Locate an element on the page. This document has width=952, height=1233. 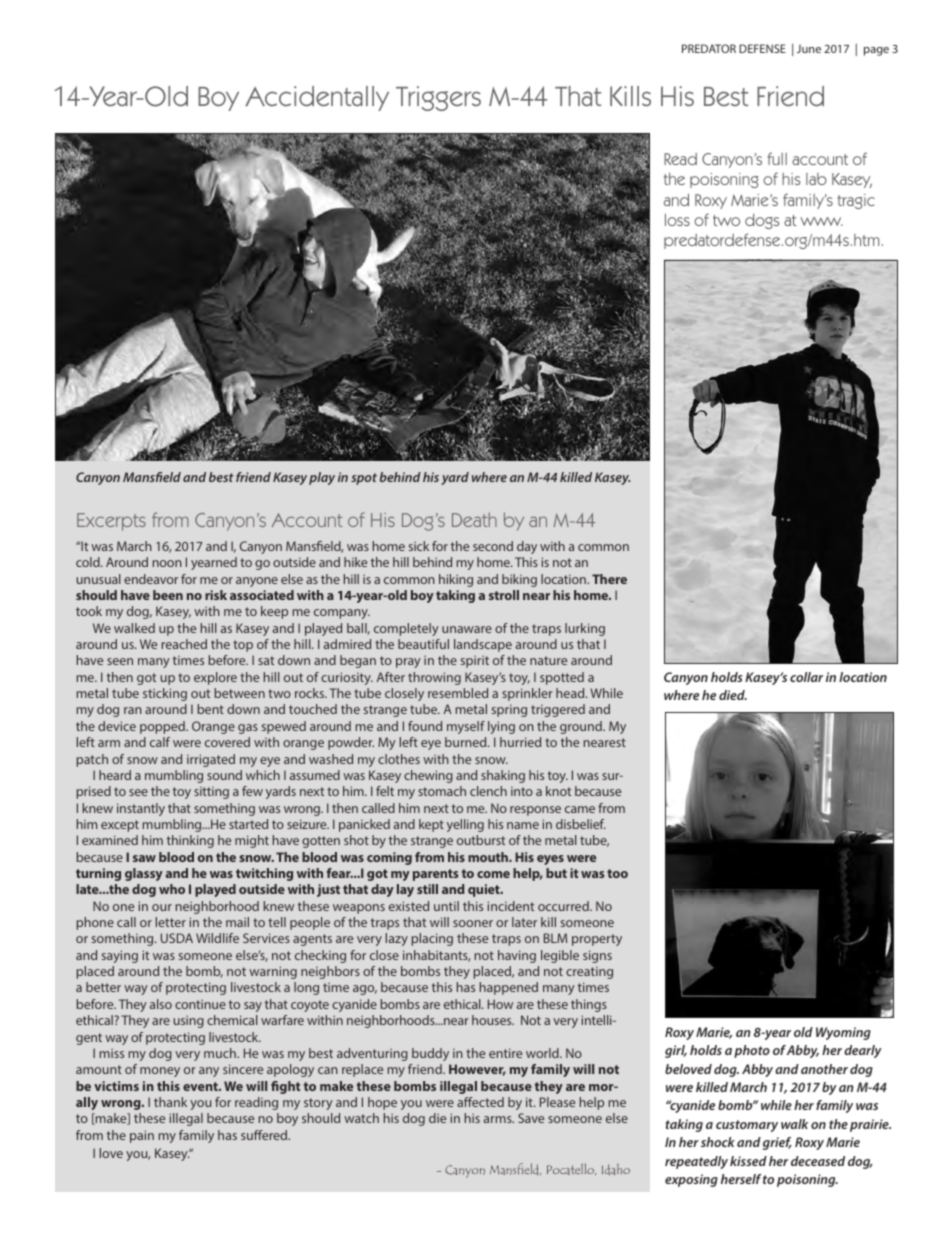
sitting is located at coordinates (211, 793).
